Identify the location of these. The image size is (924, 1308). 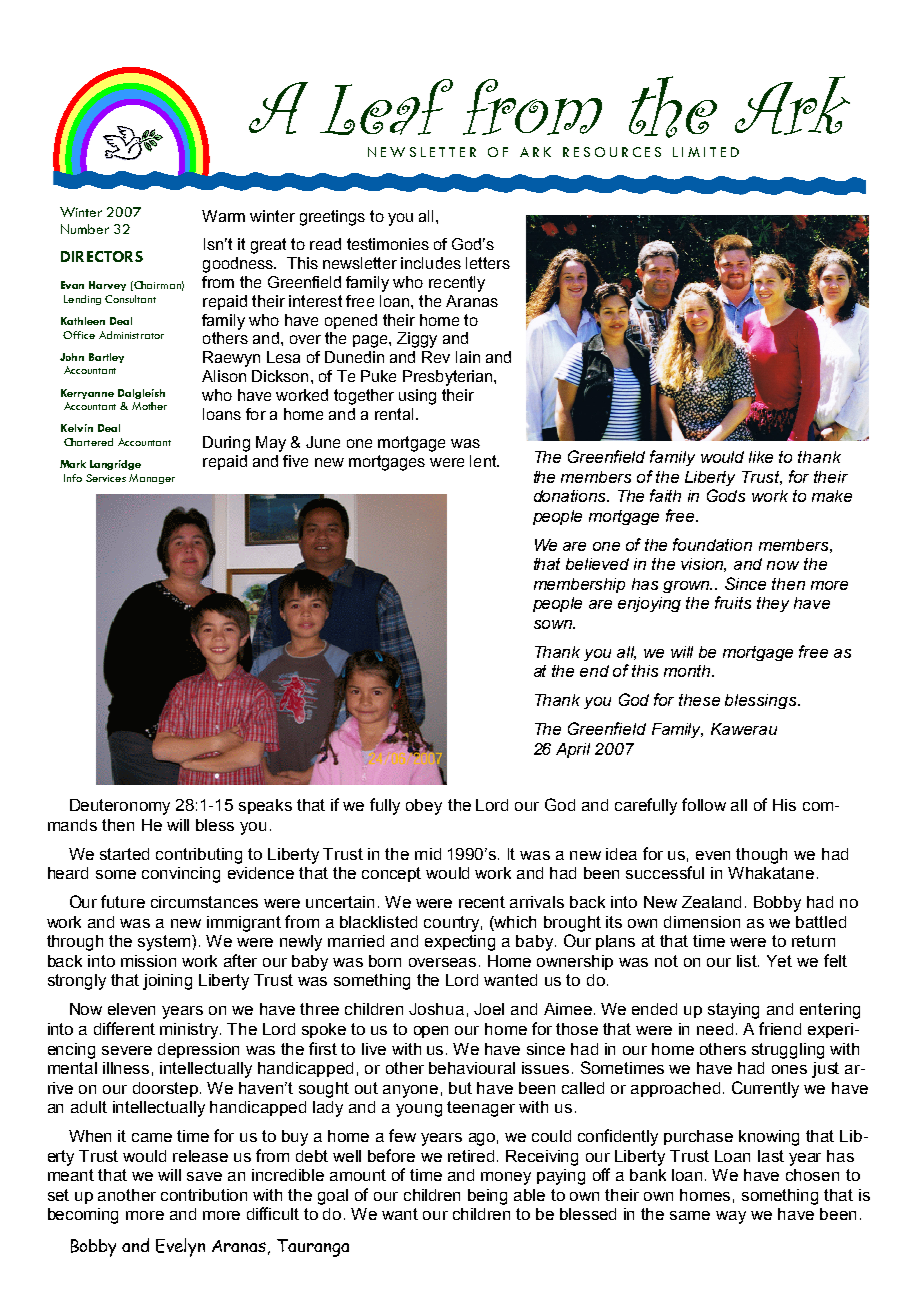
(699, 700).
